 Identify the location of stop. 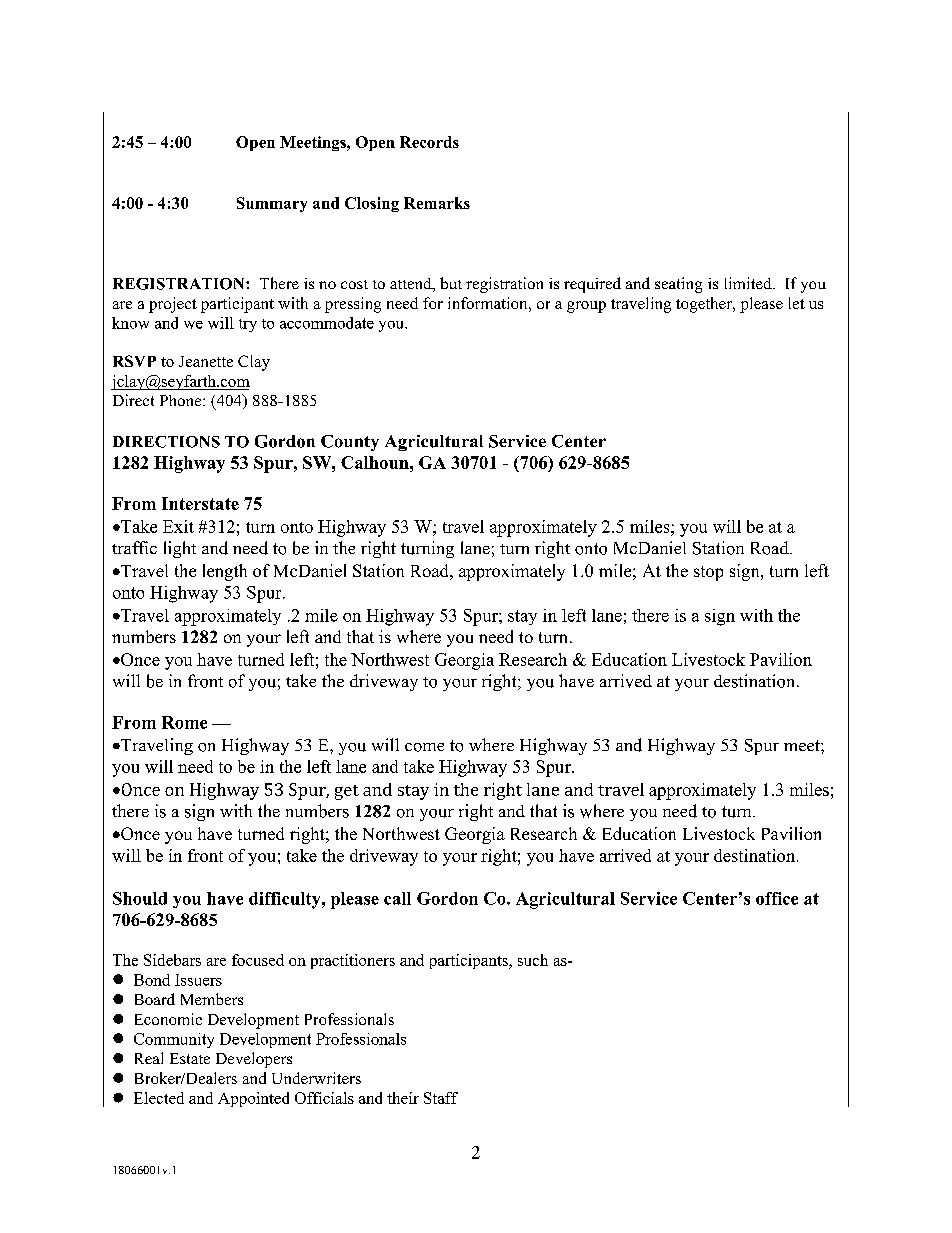
(708, 573).
